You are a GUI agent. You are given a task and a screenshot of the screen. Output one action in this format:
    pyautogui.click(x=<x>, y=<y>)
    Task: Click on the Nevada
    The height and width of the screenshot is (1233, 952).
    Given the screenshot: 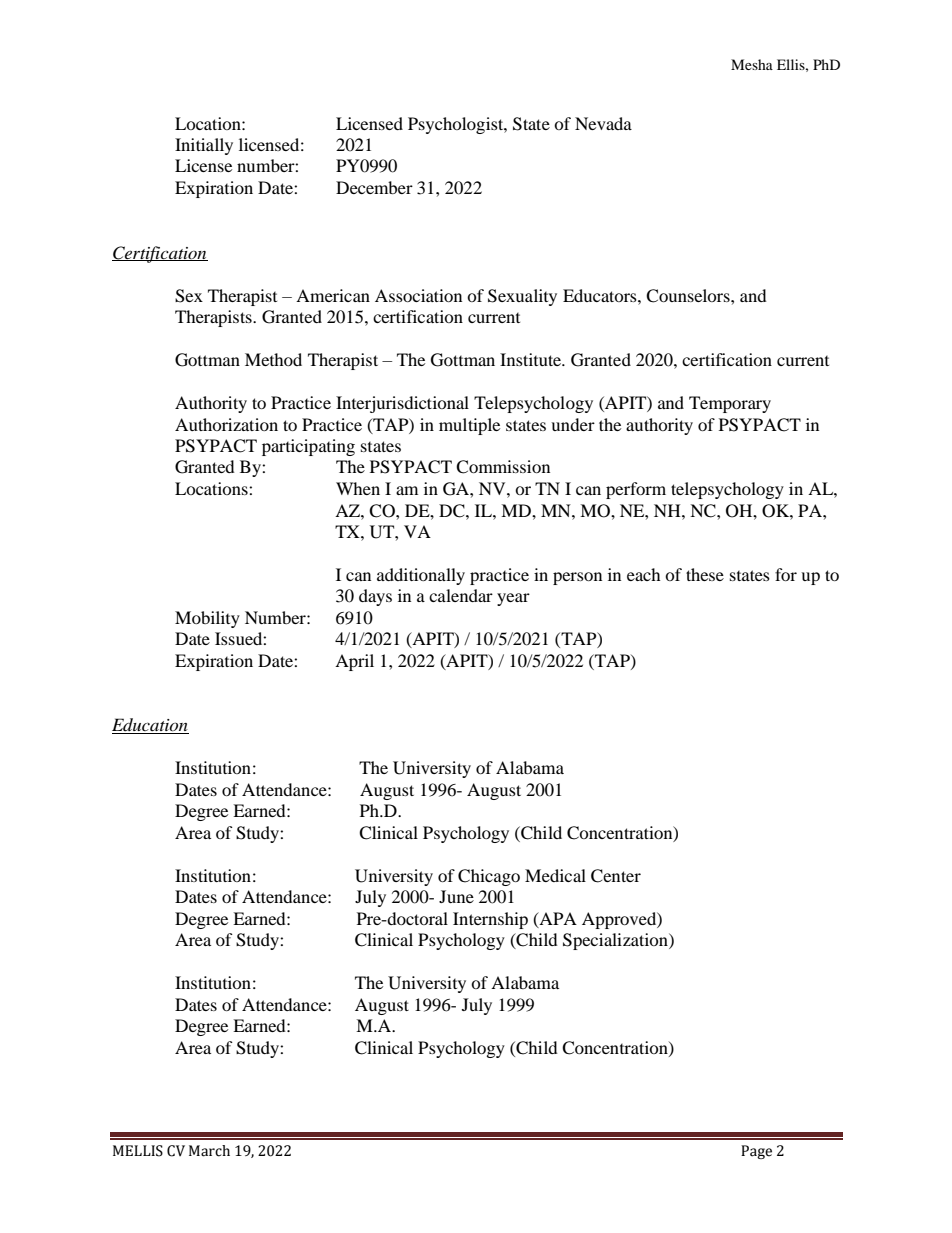 What is the action you would take?
    pyautogui.click(x=603, y=123)
